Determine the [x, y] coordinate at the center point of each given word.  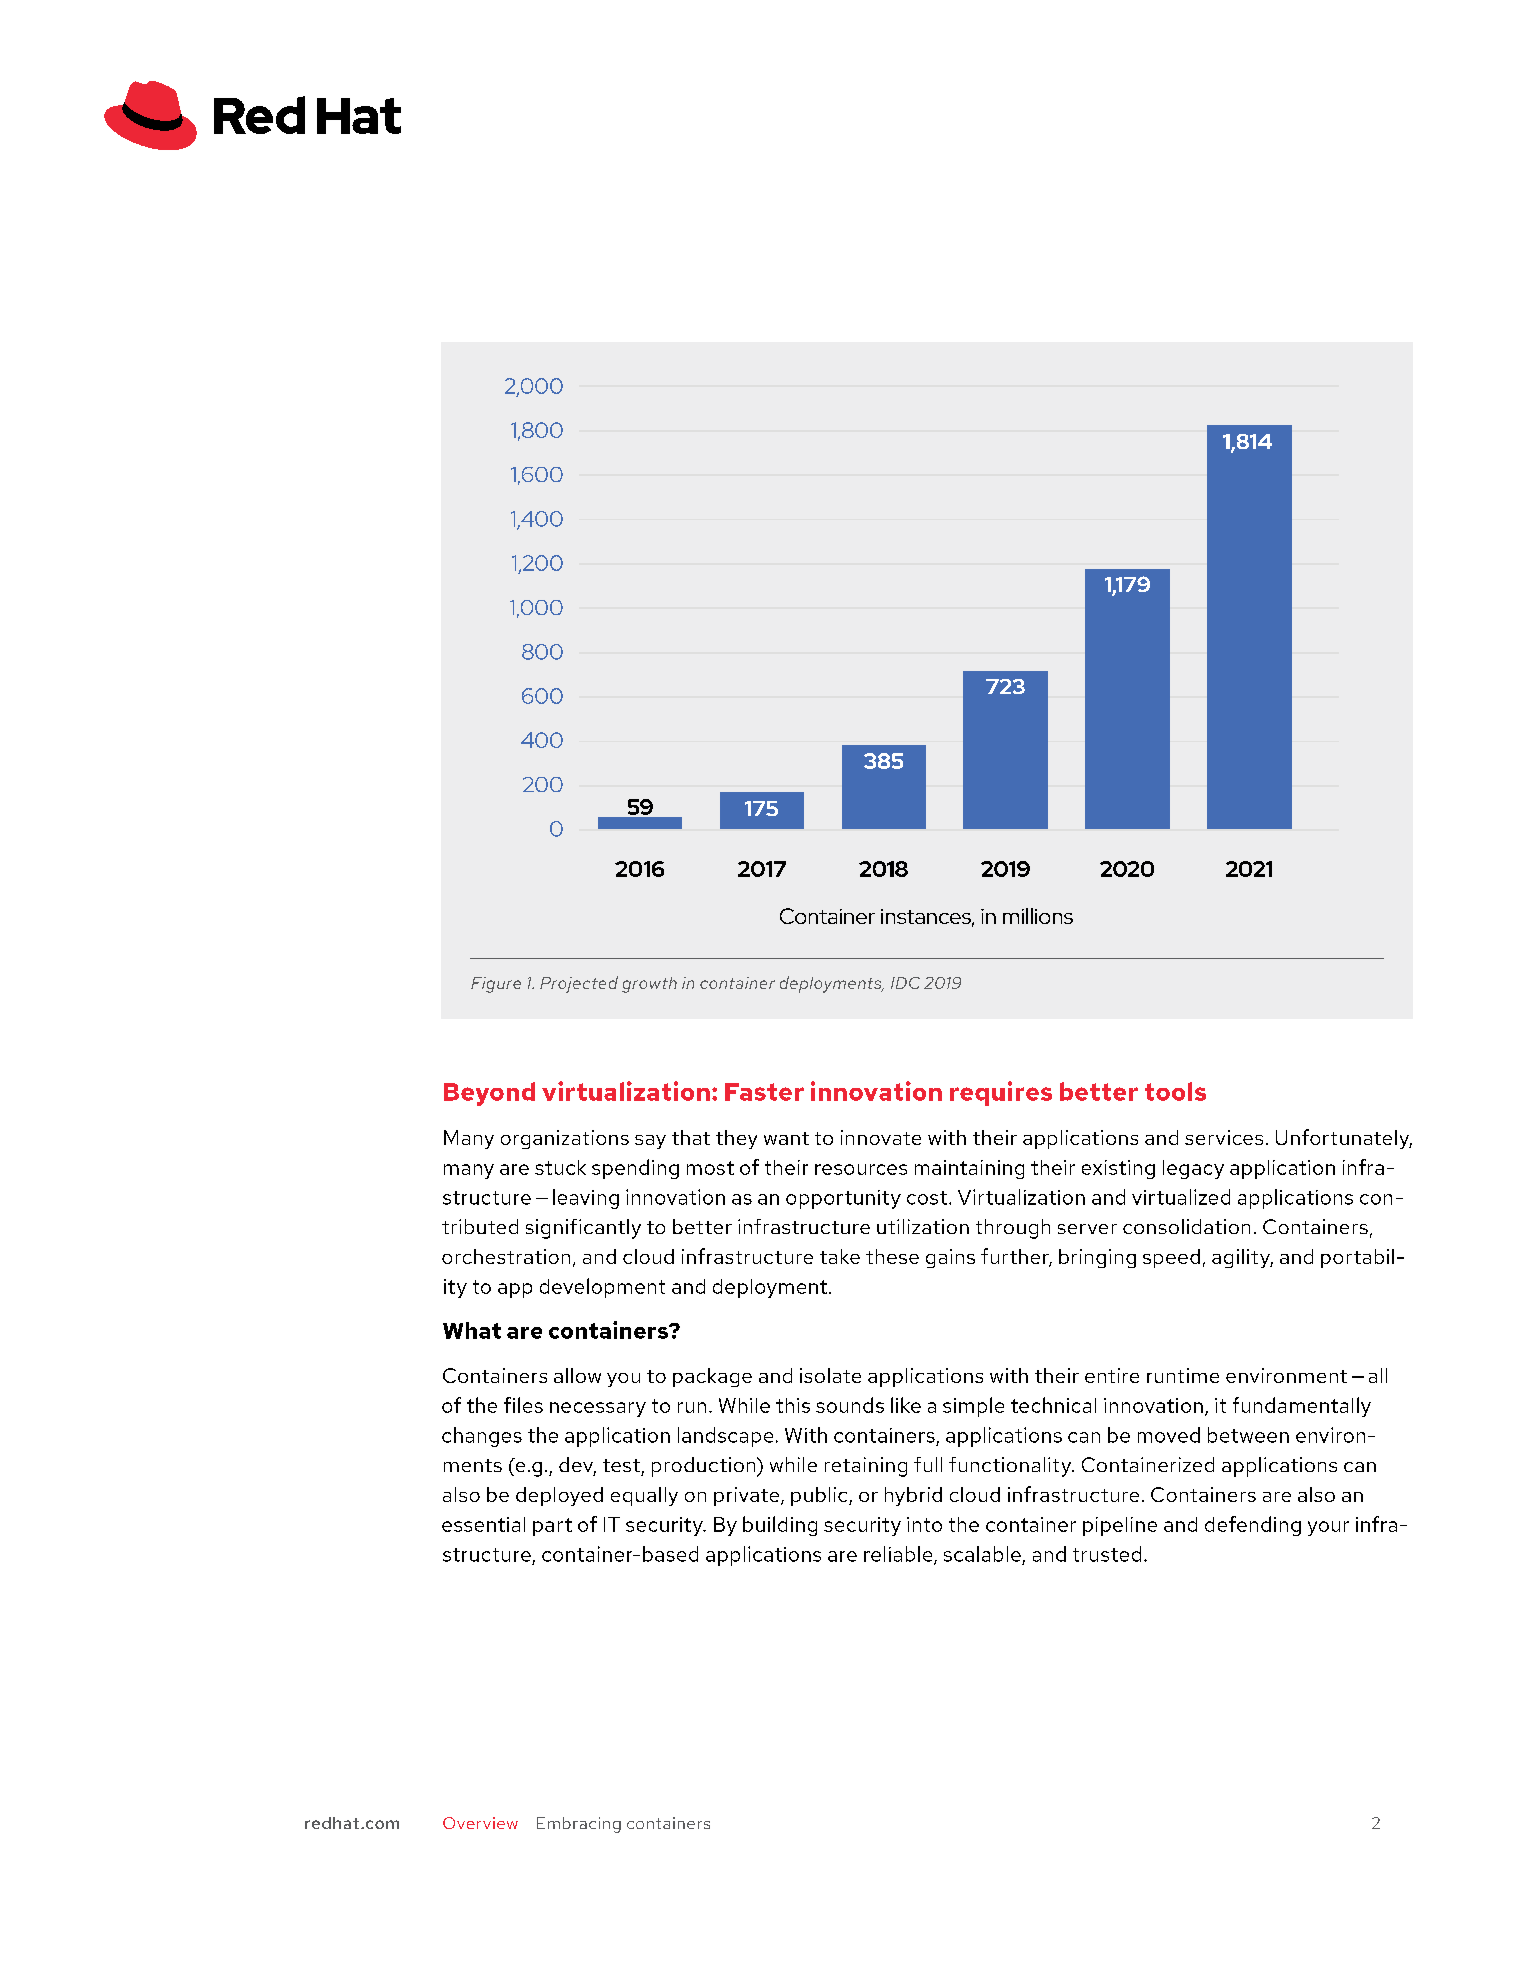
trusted [1107, 1554]
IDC [905, 983]
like [906, 1405]
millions [1038, 916]
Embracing [579, 1825]
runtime [1183, 1375]
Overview [480, 1823]
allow [577, 1375]
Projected [579, 984]
